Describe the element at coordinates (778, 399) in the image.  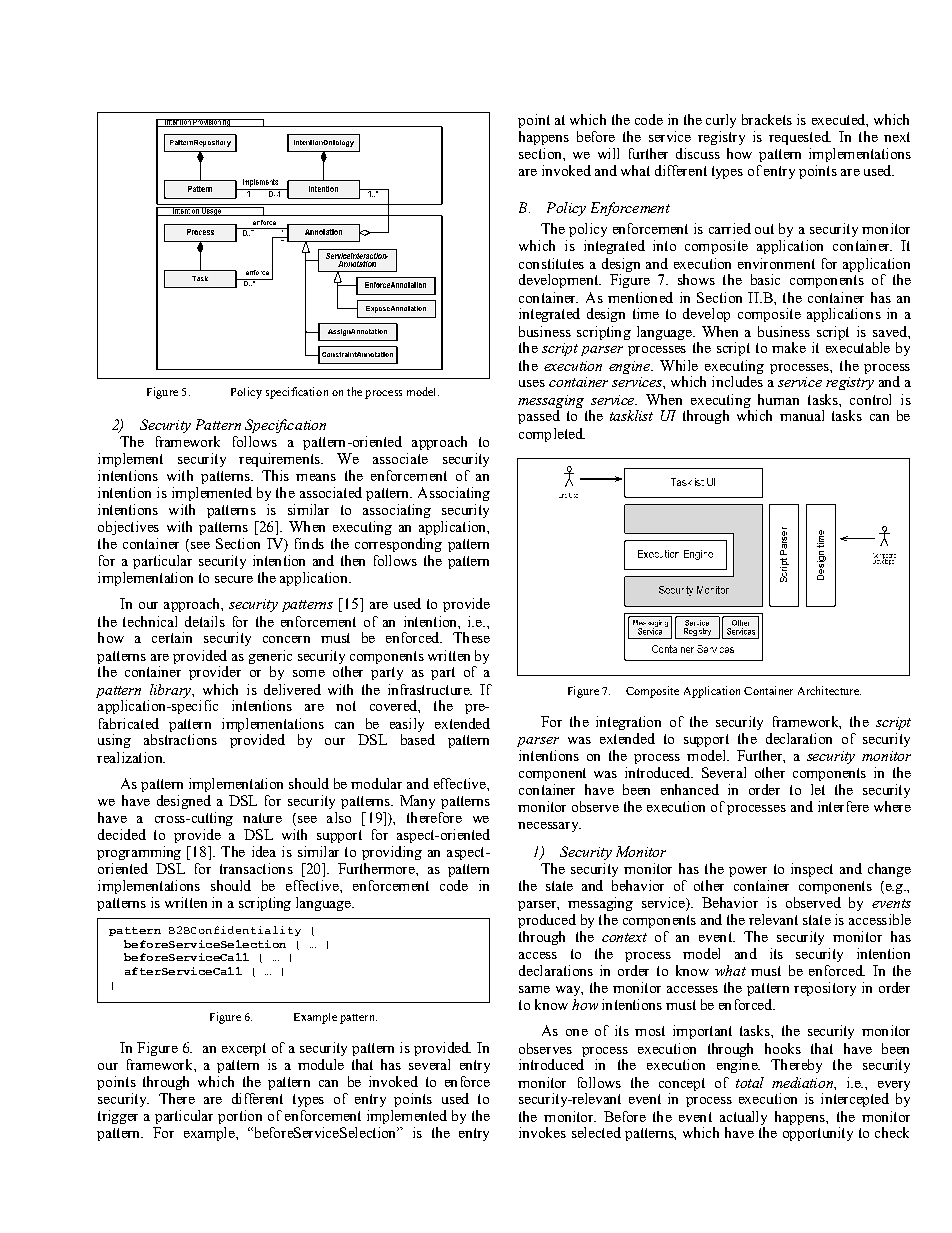
I see `human` at that location.
